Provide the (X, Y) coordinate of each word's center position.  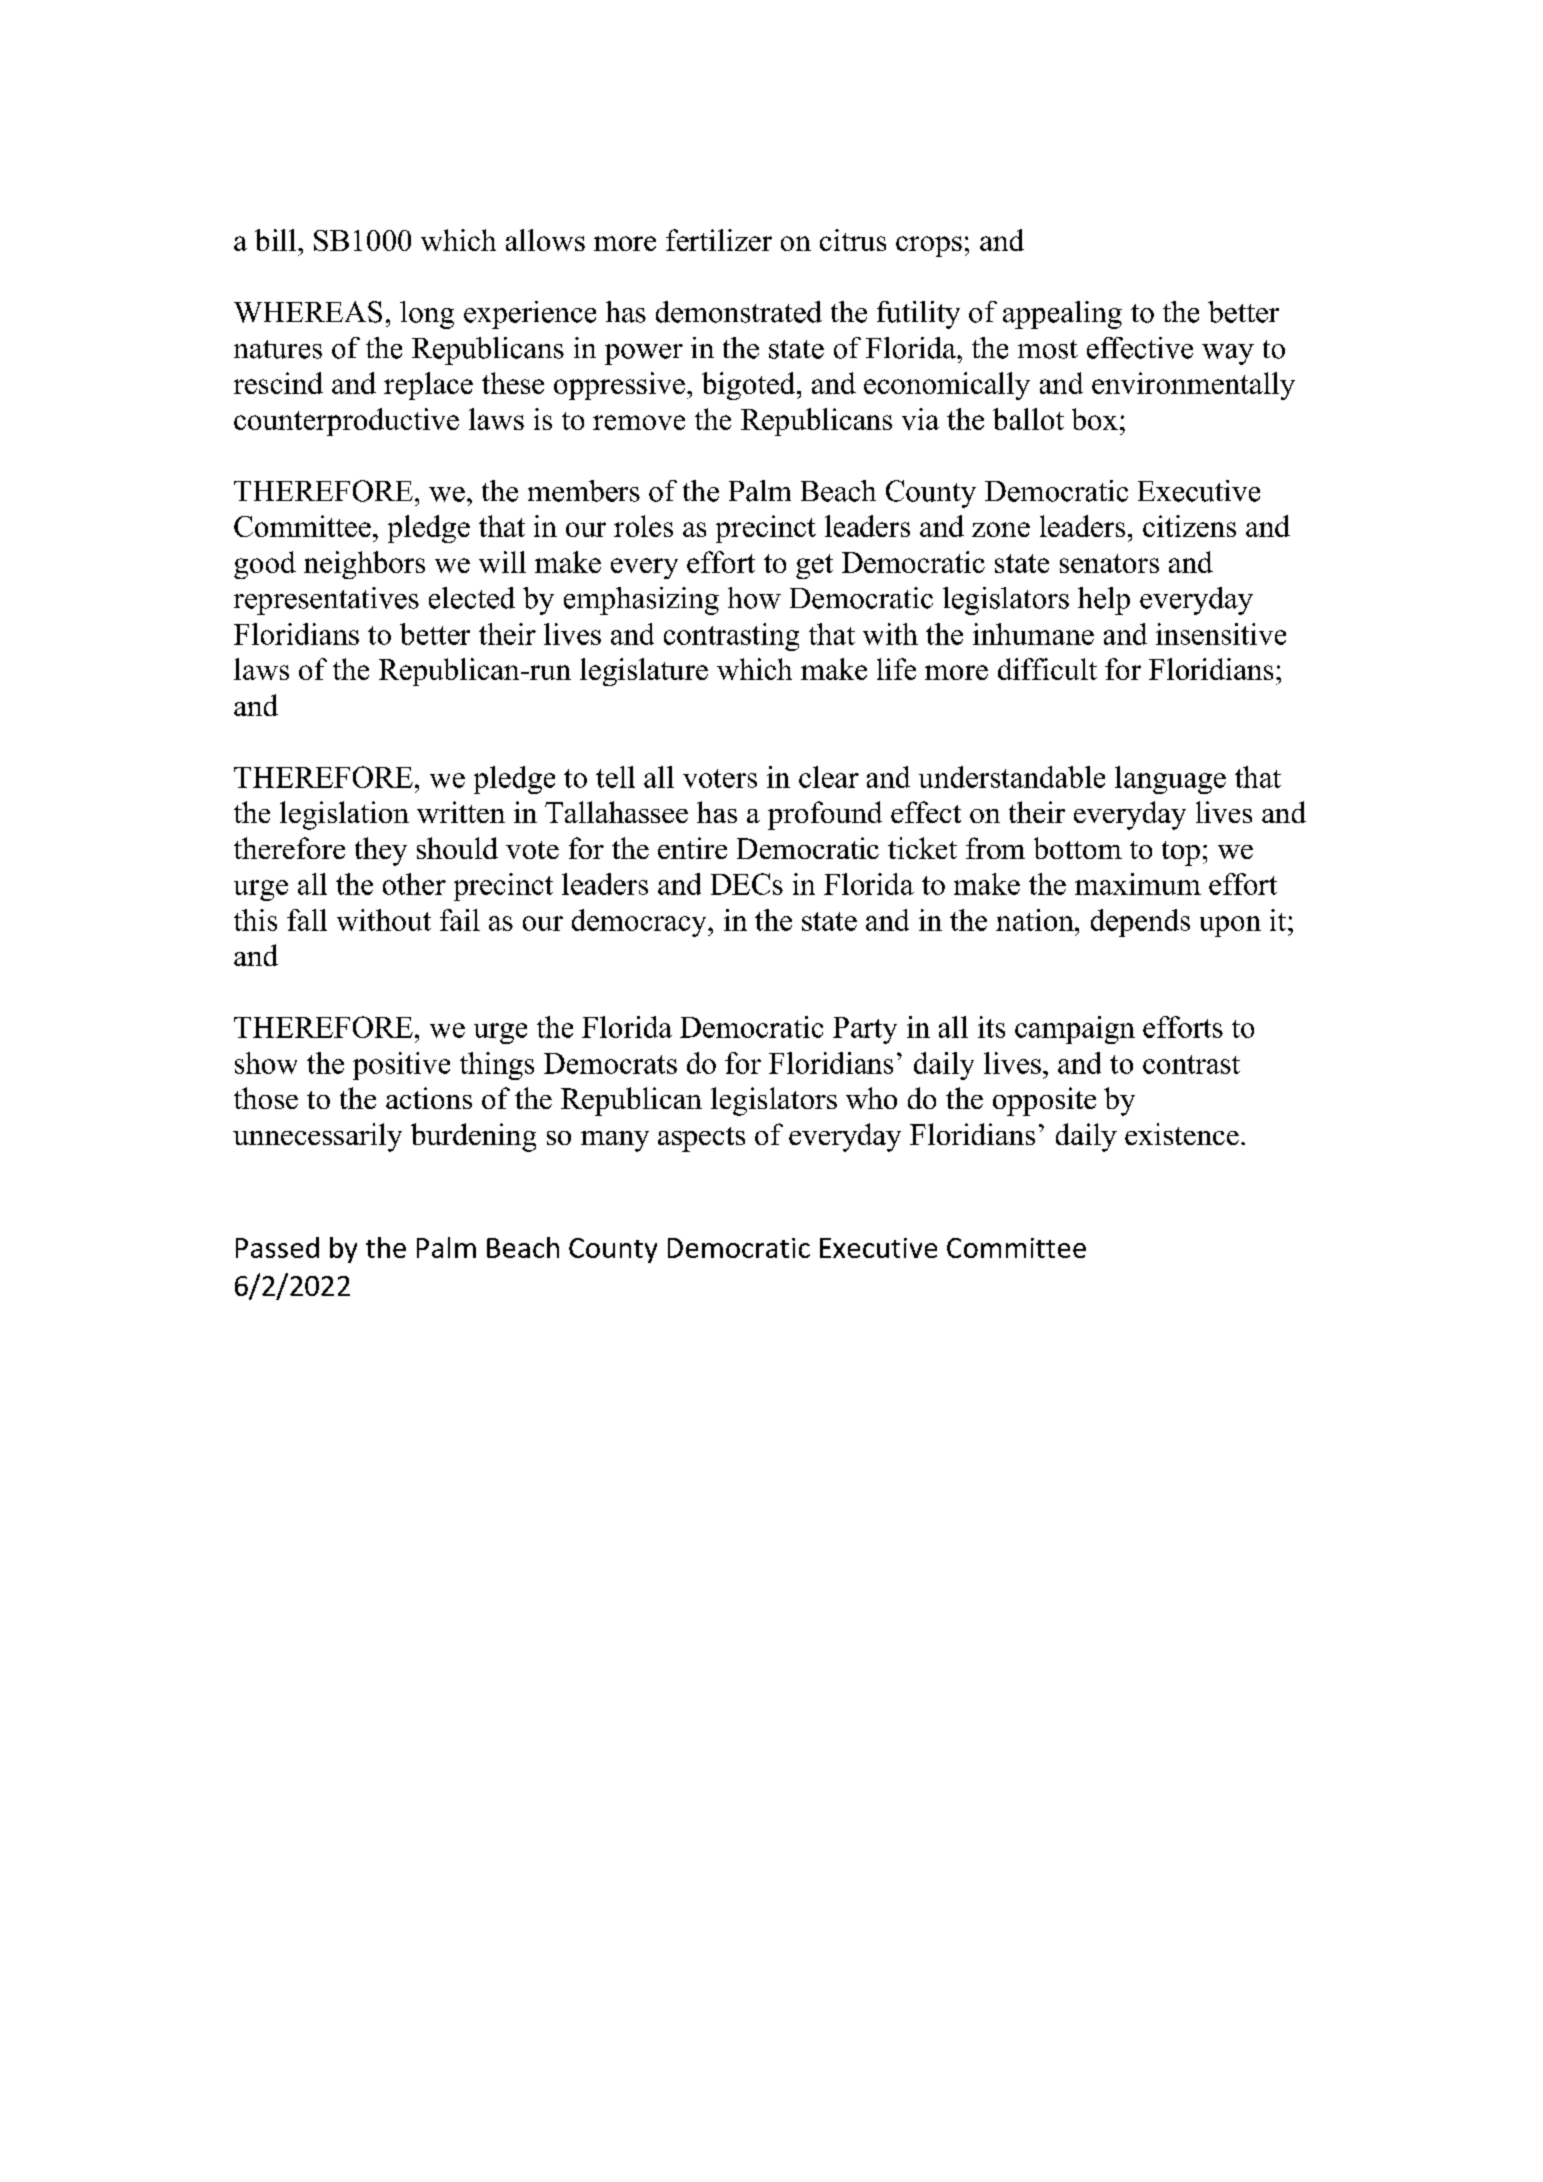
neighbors (364, 565)
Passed (277, 1247)
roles (643, 526)
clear (829, 777)
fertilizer (719, 240)
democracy (640, 923)
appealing (1062, 315)
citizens (1189, 526)
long (427, 315)
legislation (344, 815)
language (1170, 780)
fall (307, 920)
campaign (1075, 1030)
